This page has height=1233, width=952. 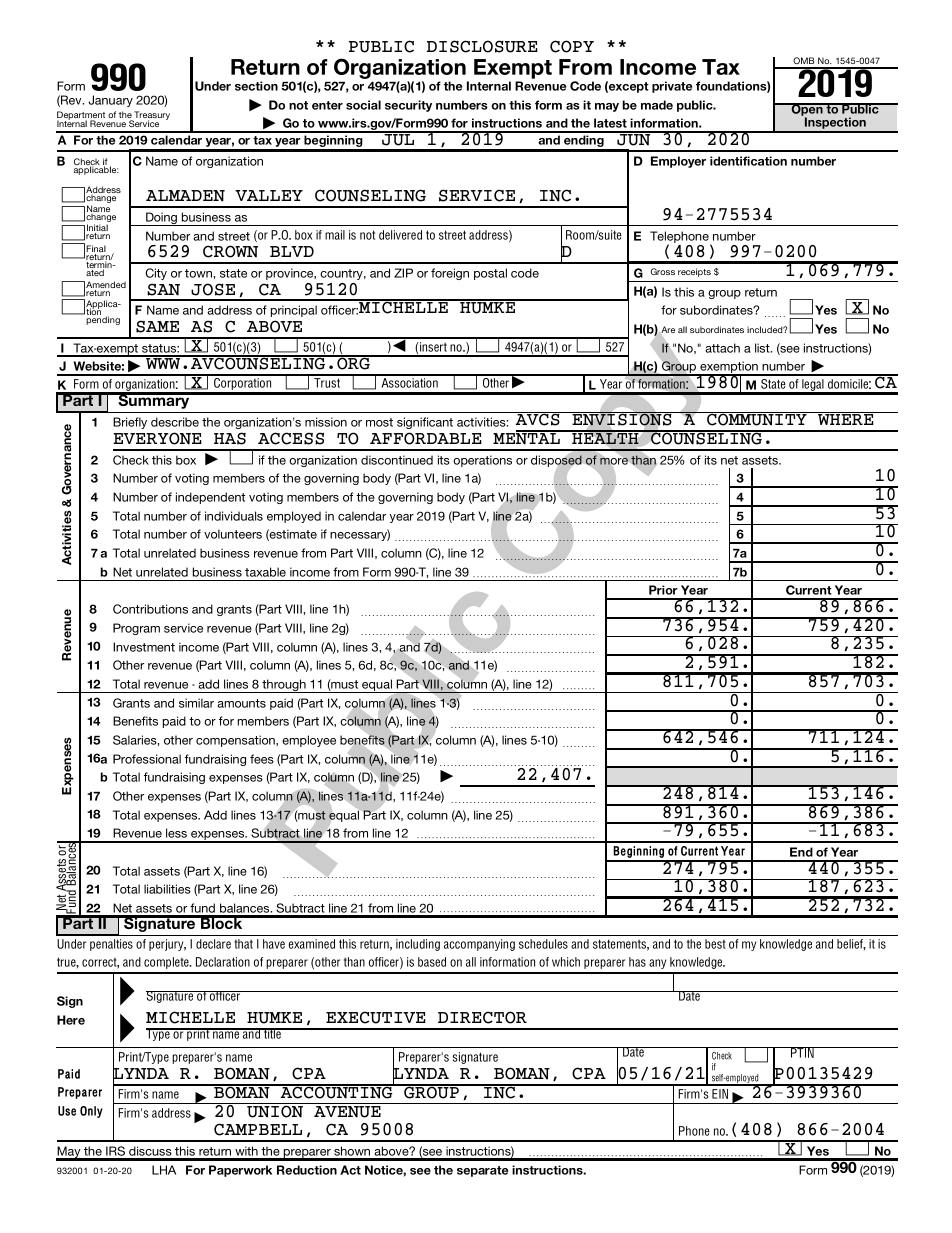 I want to click on best, so click(x=715, y=944).
